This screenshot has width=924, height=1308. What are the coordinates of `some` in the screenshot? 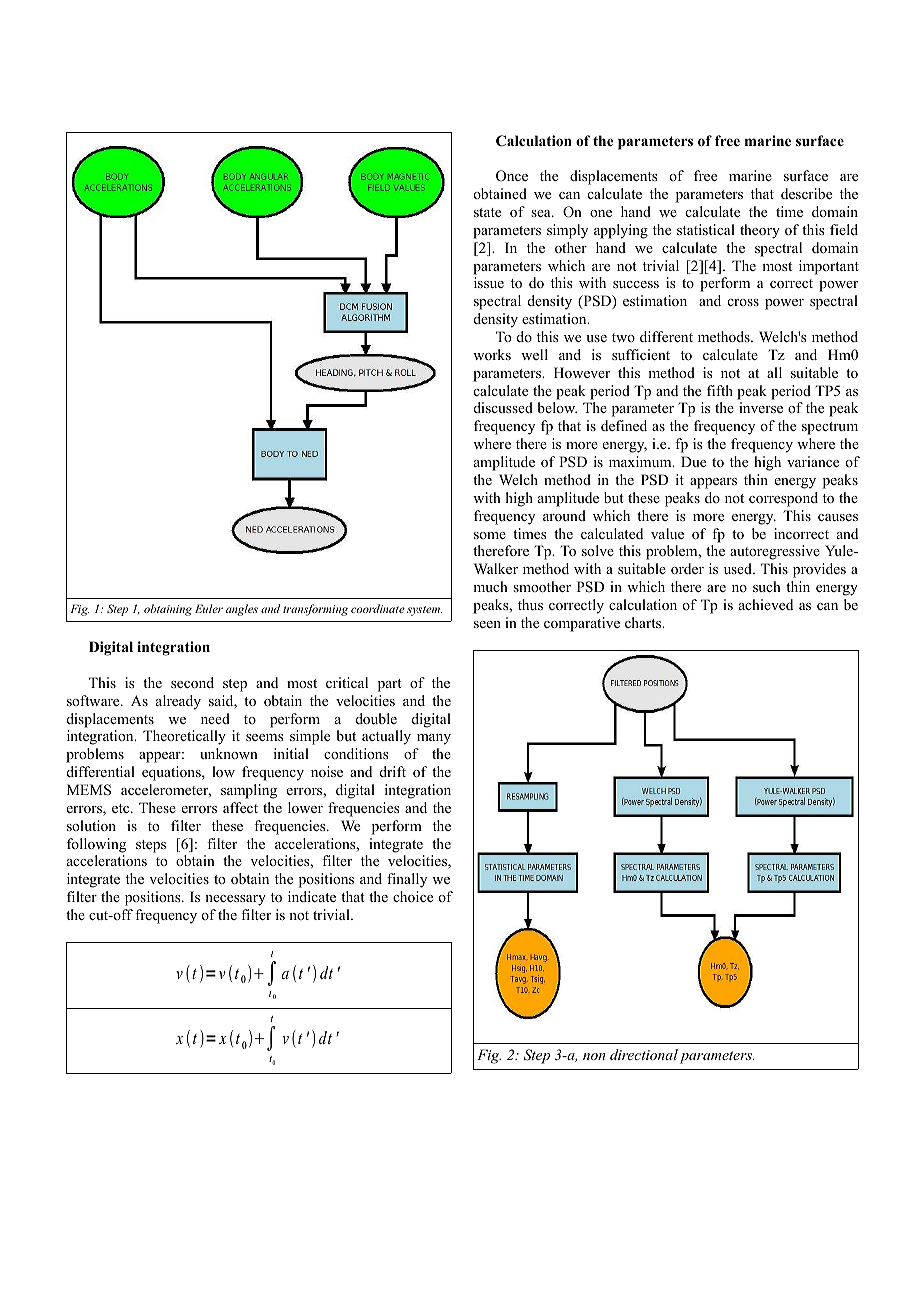 It's located at (490, 535).
